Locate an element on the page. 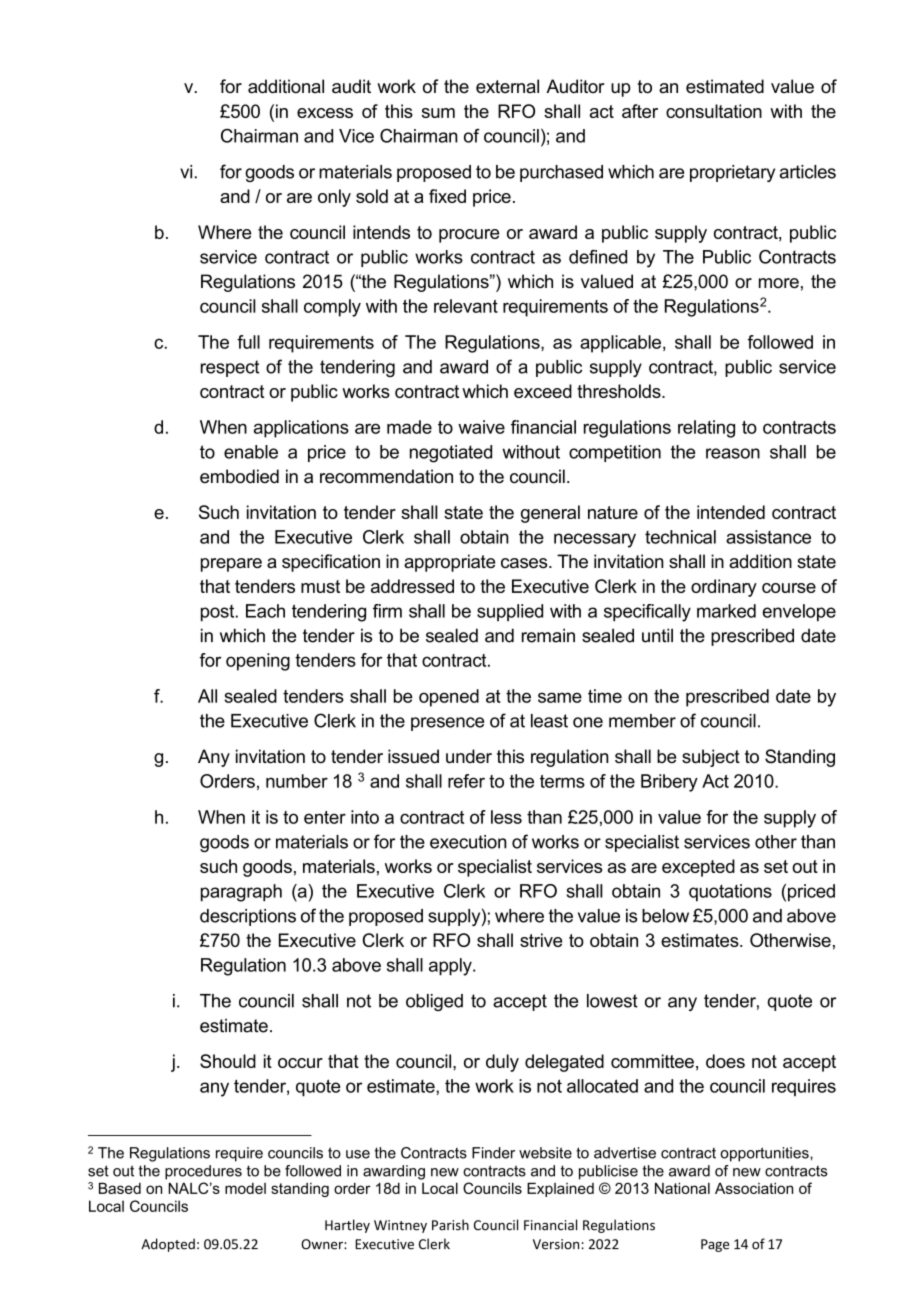  sum is located at coordinates (438, 113).
